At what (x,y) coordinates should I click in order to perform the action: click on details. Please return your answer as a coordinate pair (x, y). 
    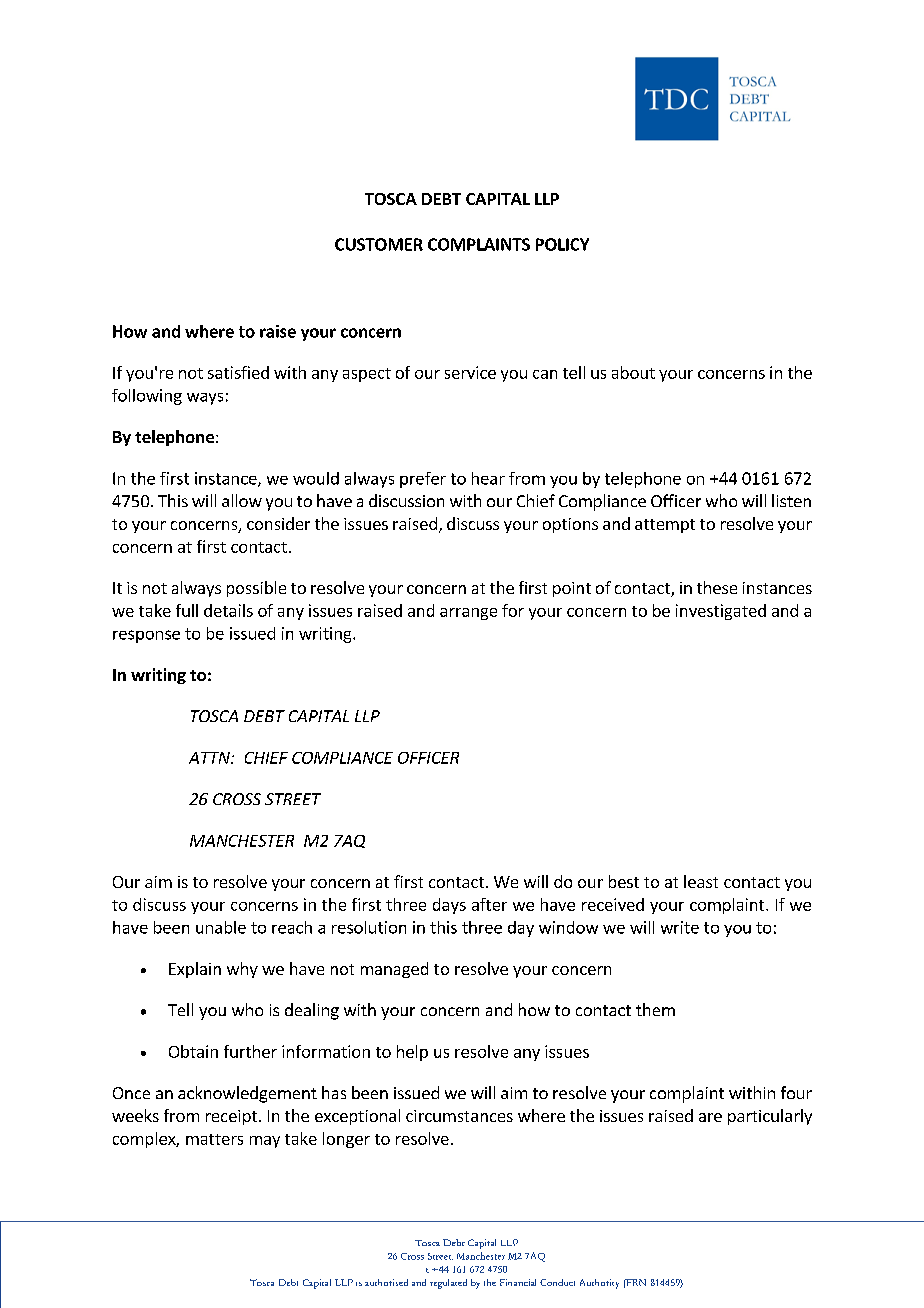
    Looking at the image, I should click on (228, 610).
